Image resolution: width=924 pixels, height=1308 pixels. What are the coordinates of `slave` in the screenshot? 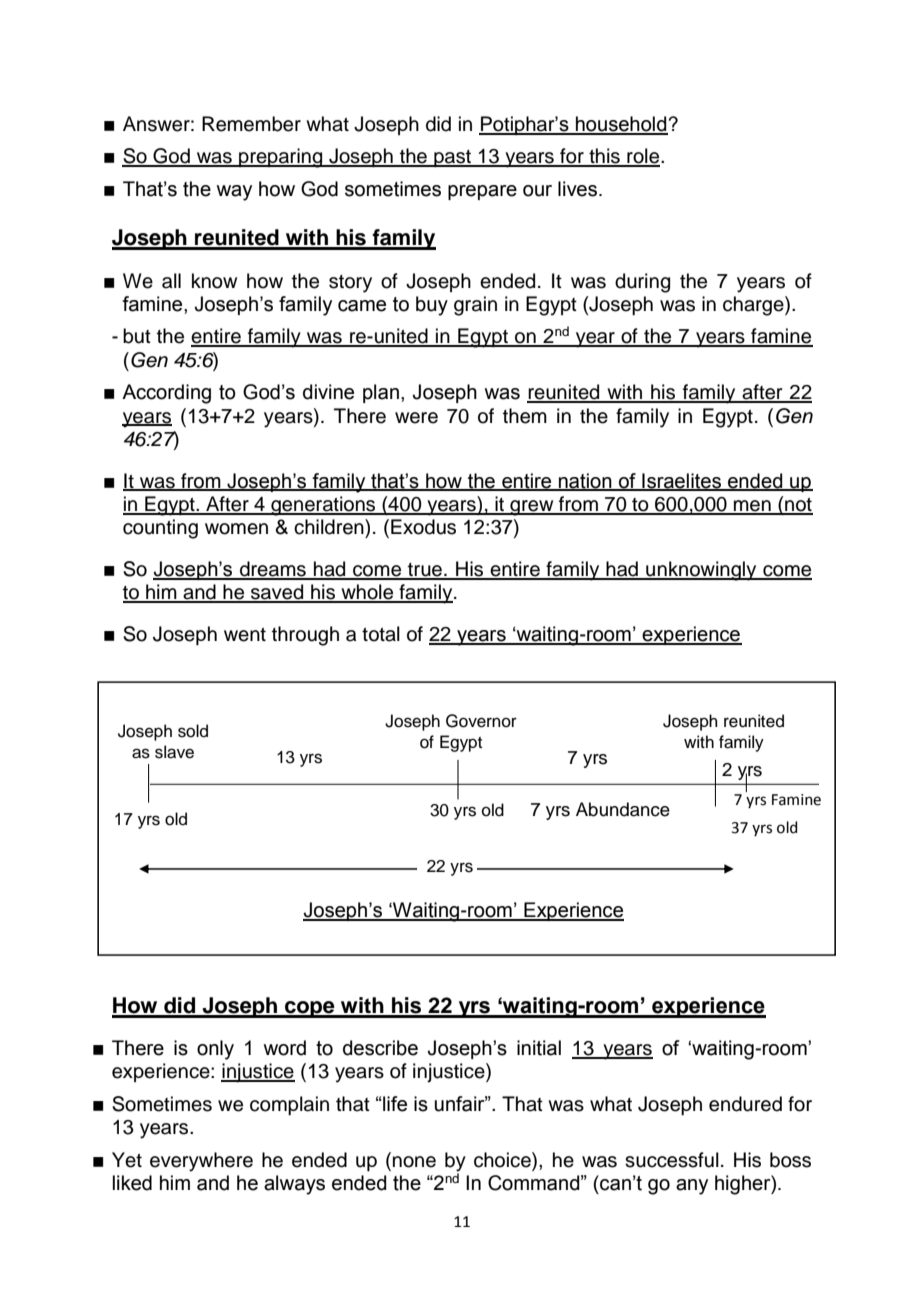 It's located at (174, 752).
